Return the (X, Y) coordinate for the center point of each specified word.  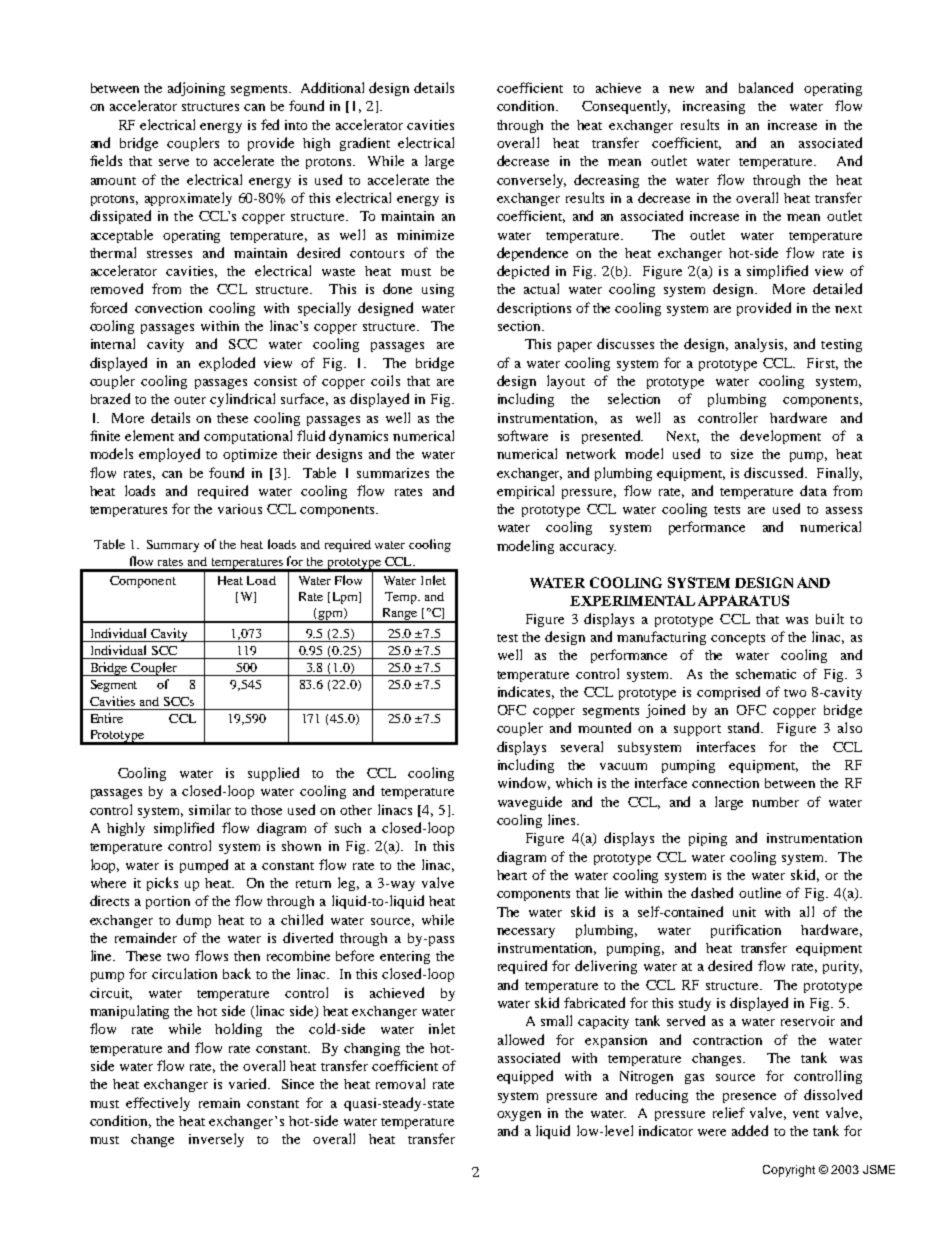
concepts (738, 639)
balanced (766, 87)
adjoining (196, 89)
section (520, 326)
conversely (531, 181)
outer (190, 400)
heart (512, 875)
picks (162, 884)
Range (400, 615)
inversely (216, 1140)
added (750, 1130)
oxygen (519, 1116)
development (780, 437)
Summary (173, 546)
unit (744, 912)
